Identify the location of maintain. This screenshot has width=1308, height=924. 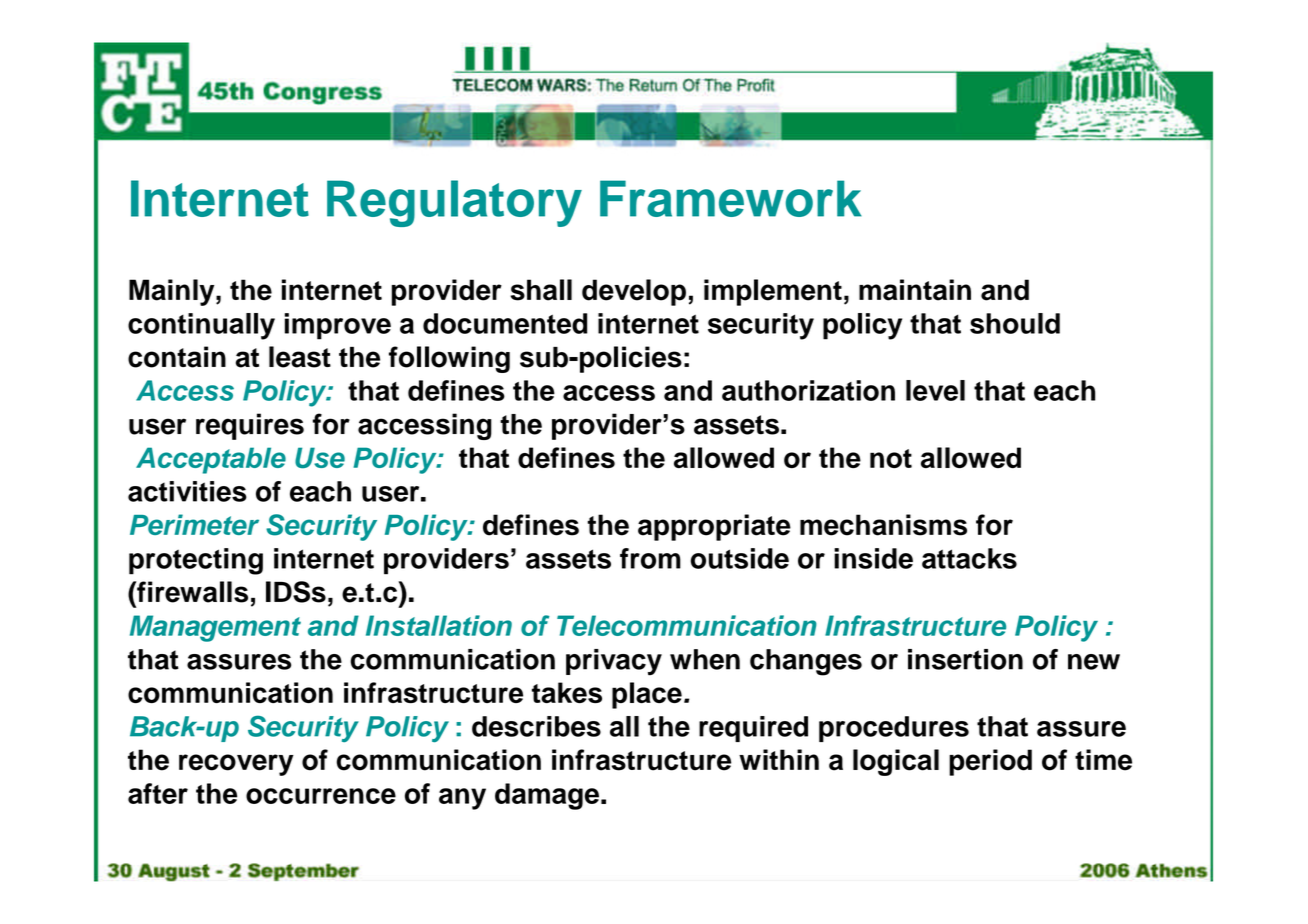
(915, 290).
